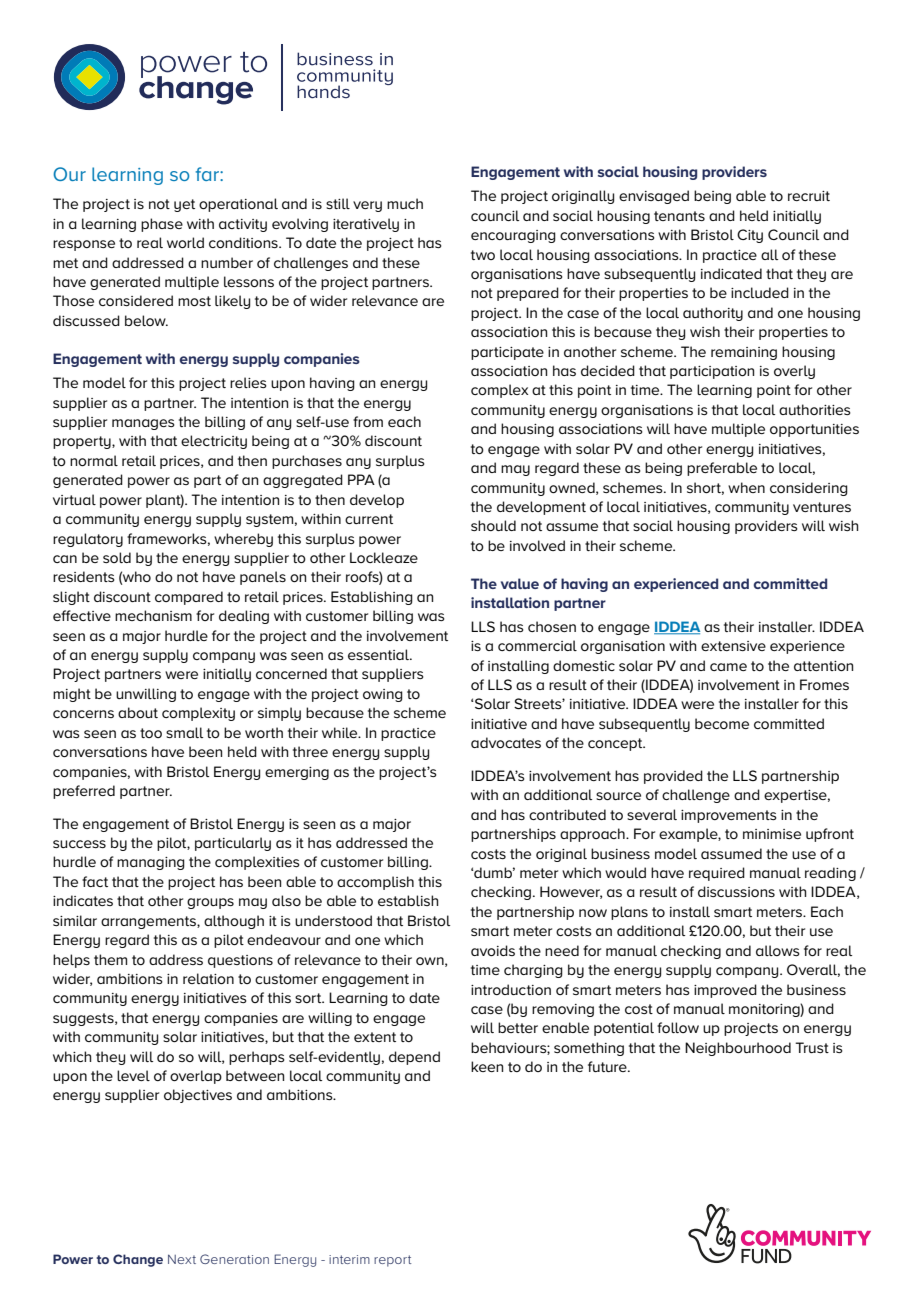 The width and height of the screenshot is (924, 1308). Describe the element at coordinates (679, 216) in the screenshot. I see `tenants` at that location.
